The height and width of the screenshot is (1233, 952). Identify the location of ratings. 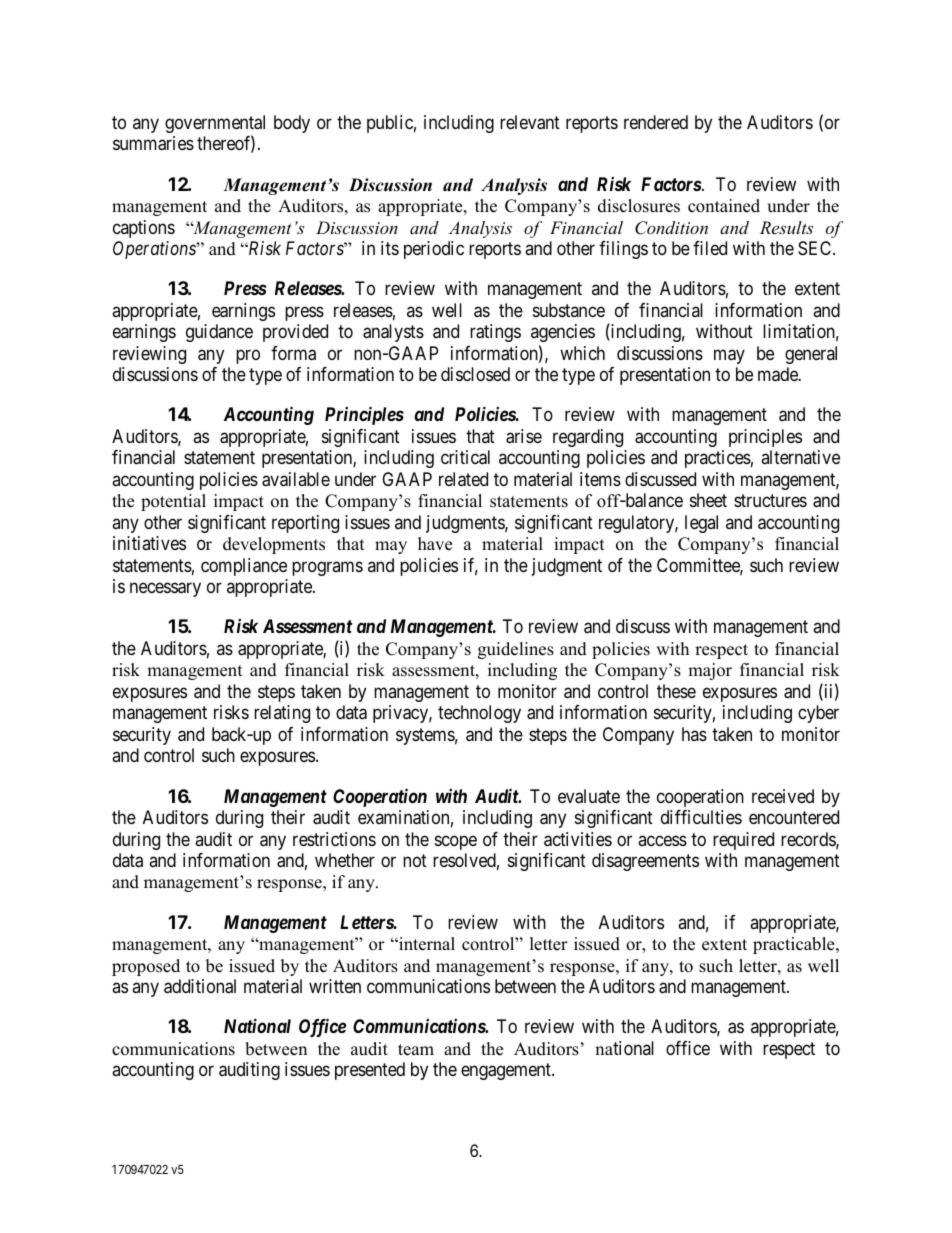
(495, 333).
